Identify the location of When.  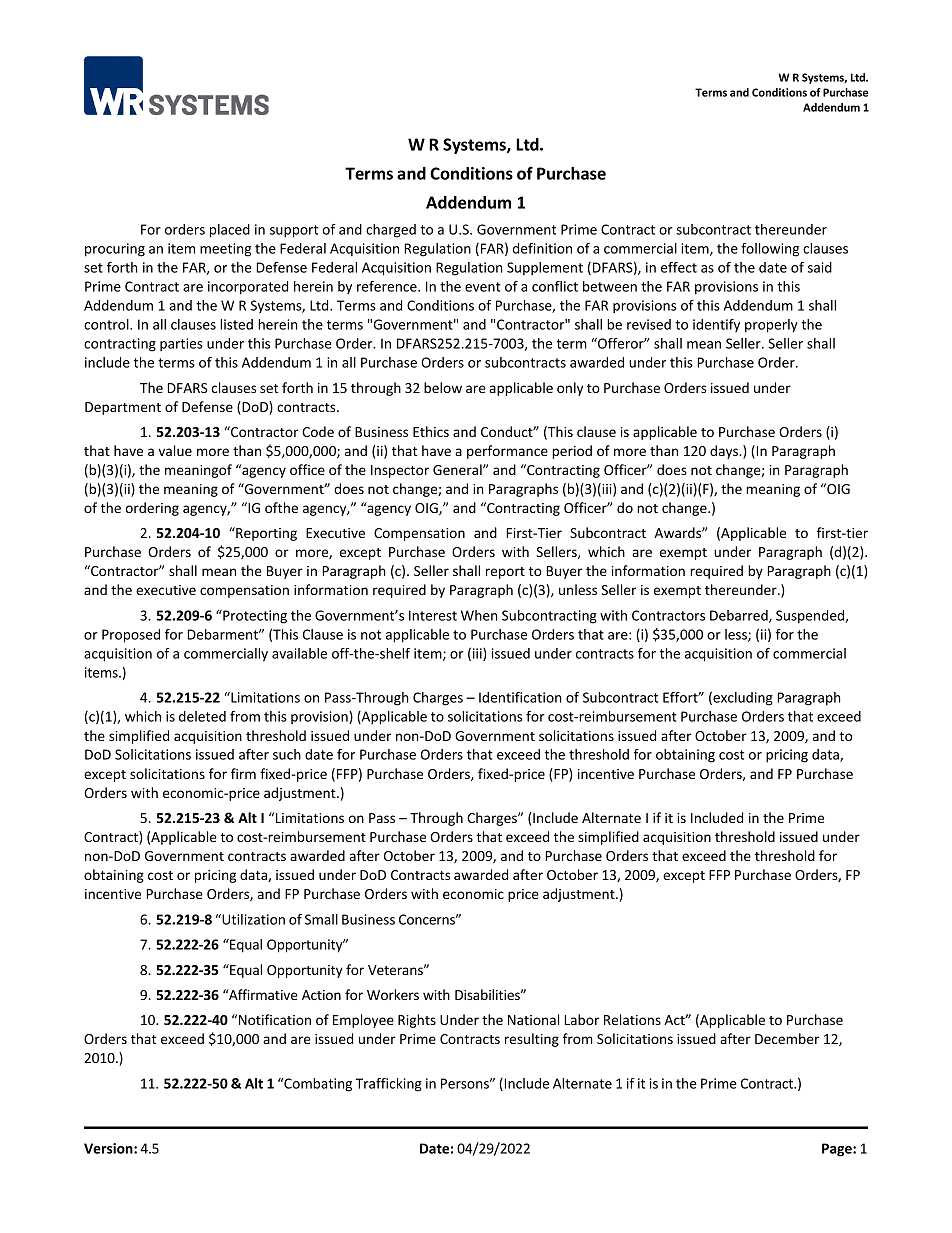
(479, 615).
